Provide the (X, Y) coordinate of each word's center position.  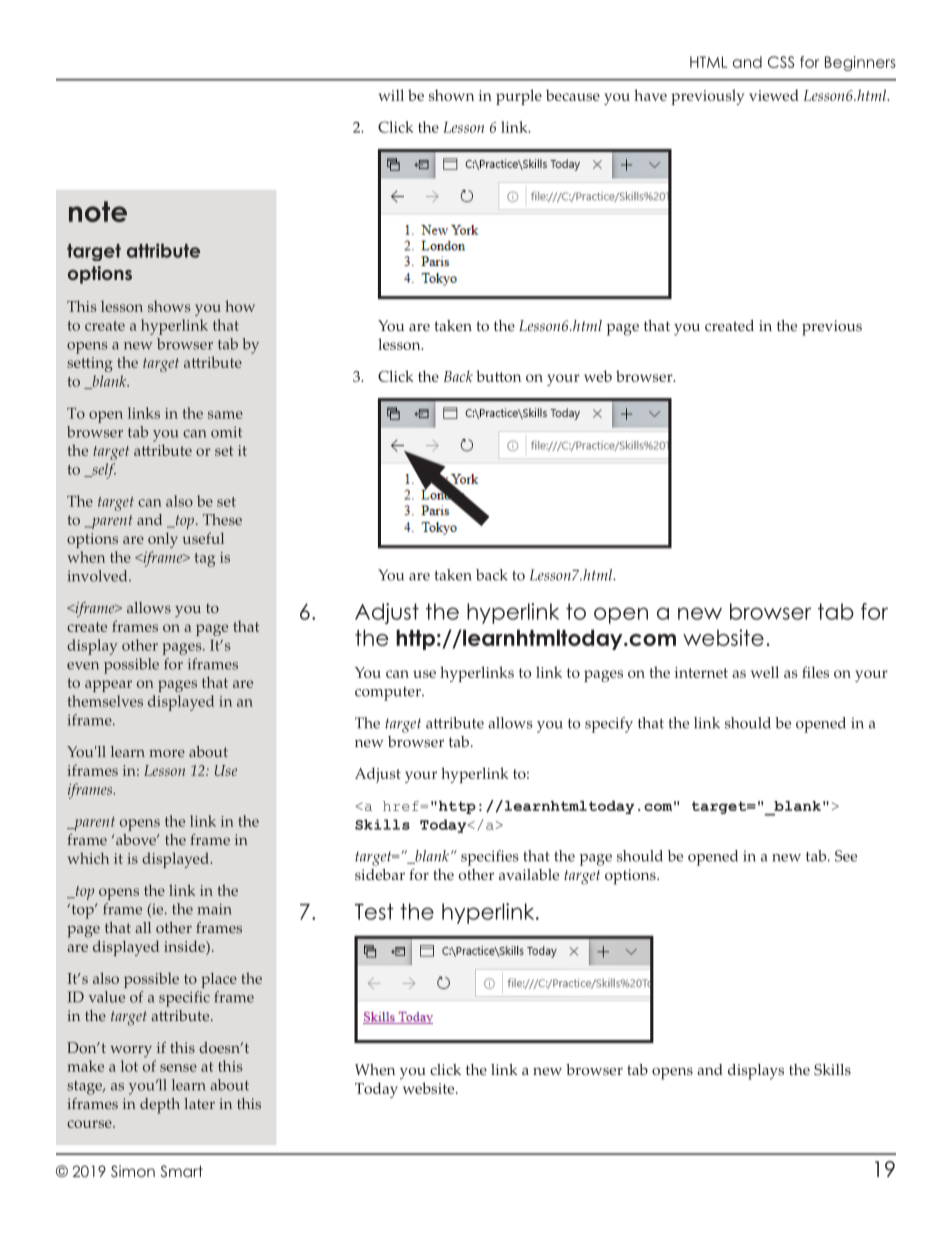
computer (389, 694)
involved (98, 576)
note (98, 211)
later (199, 1103)
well (765, 672)
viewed (774, 95)
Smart (182, 1171)
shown (451, 95)
